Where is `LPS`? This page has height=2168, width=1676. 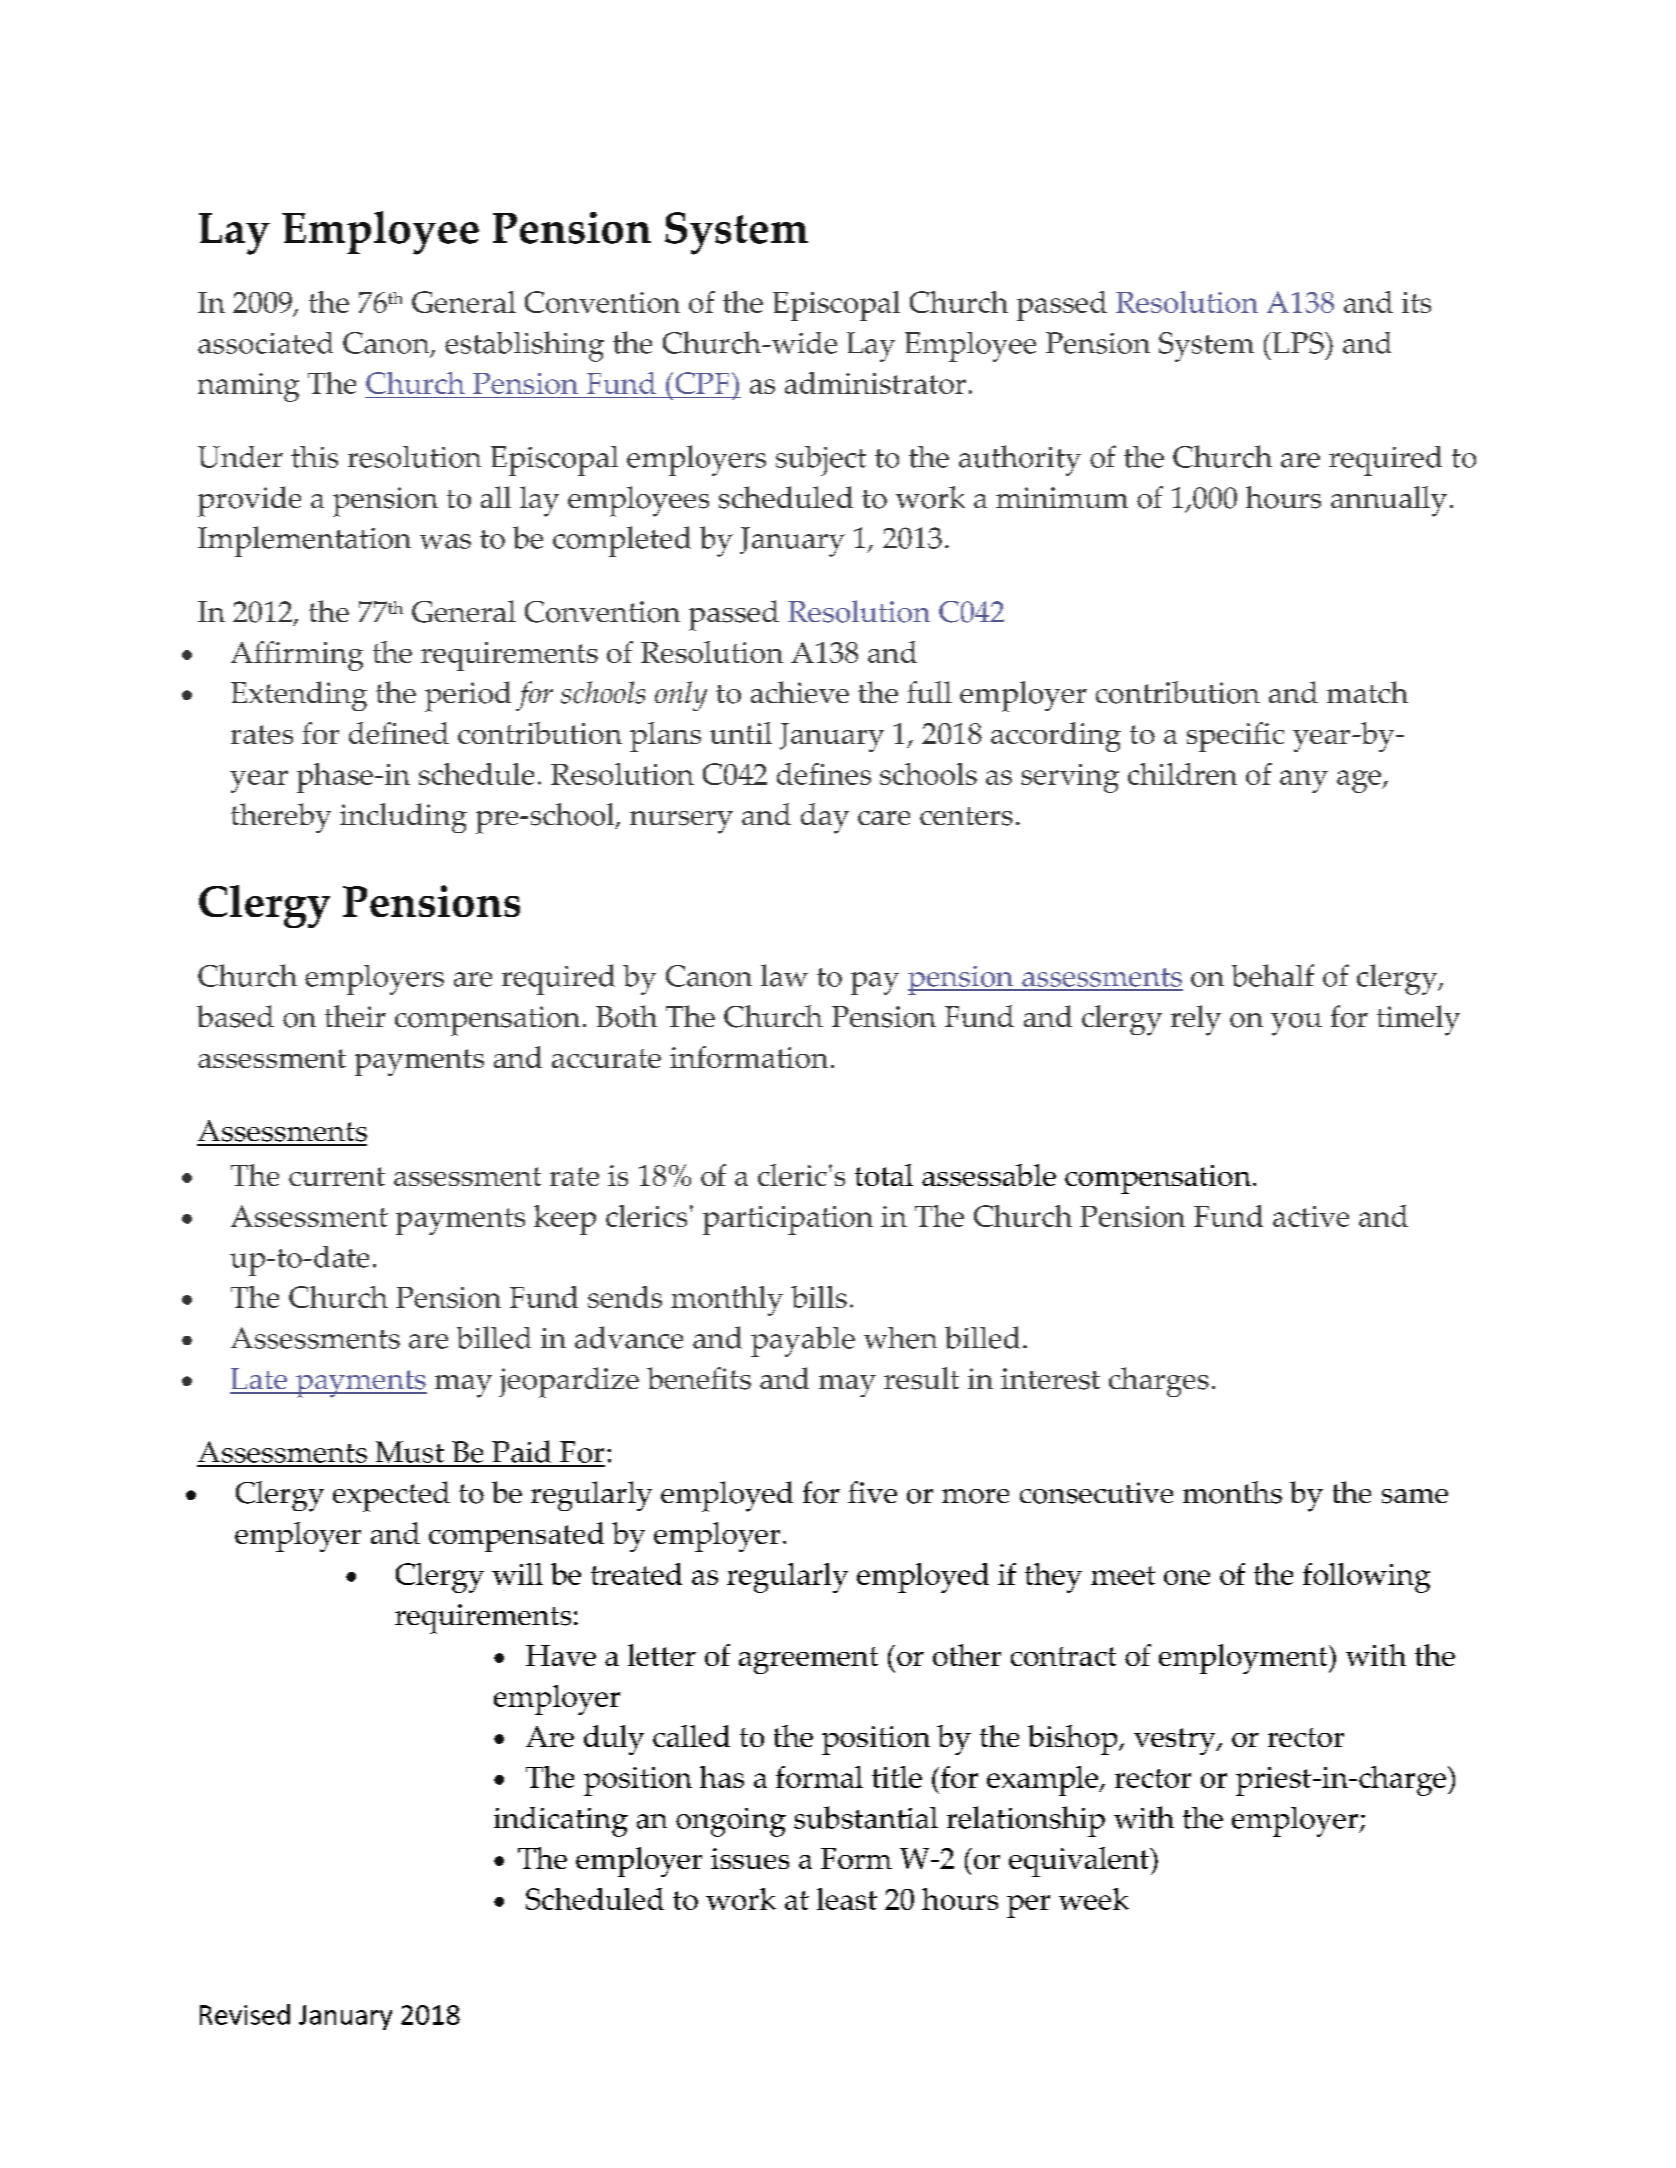
LPS is located at coordinates (1298, 343).
